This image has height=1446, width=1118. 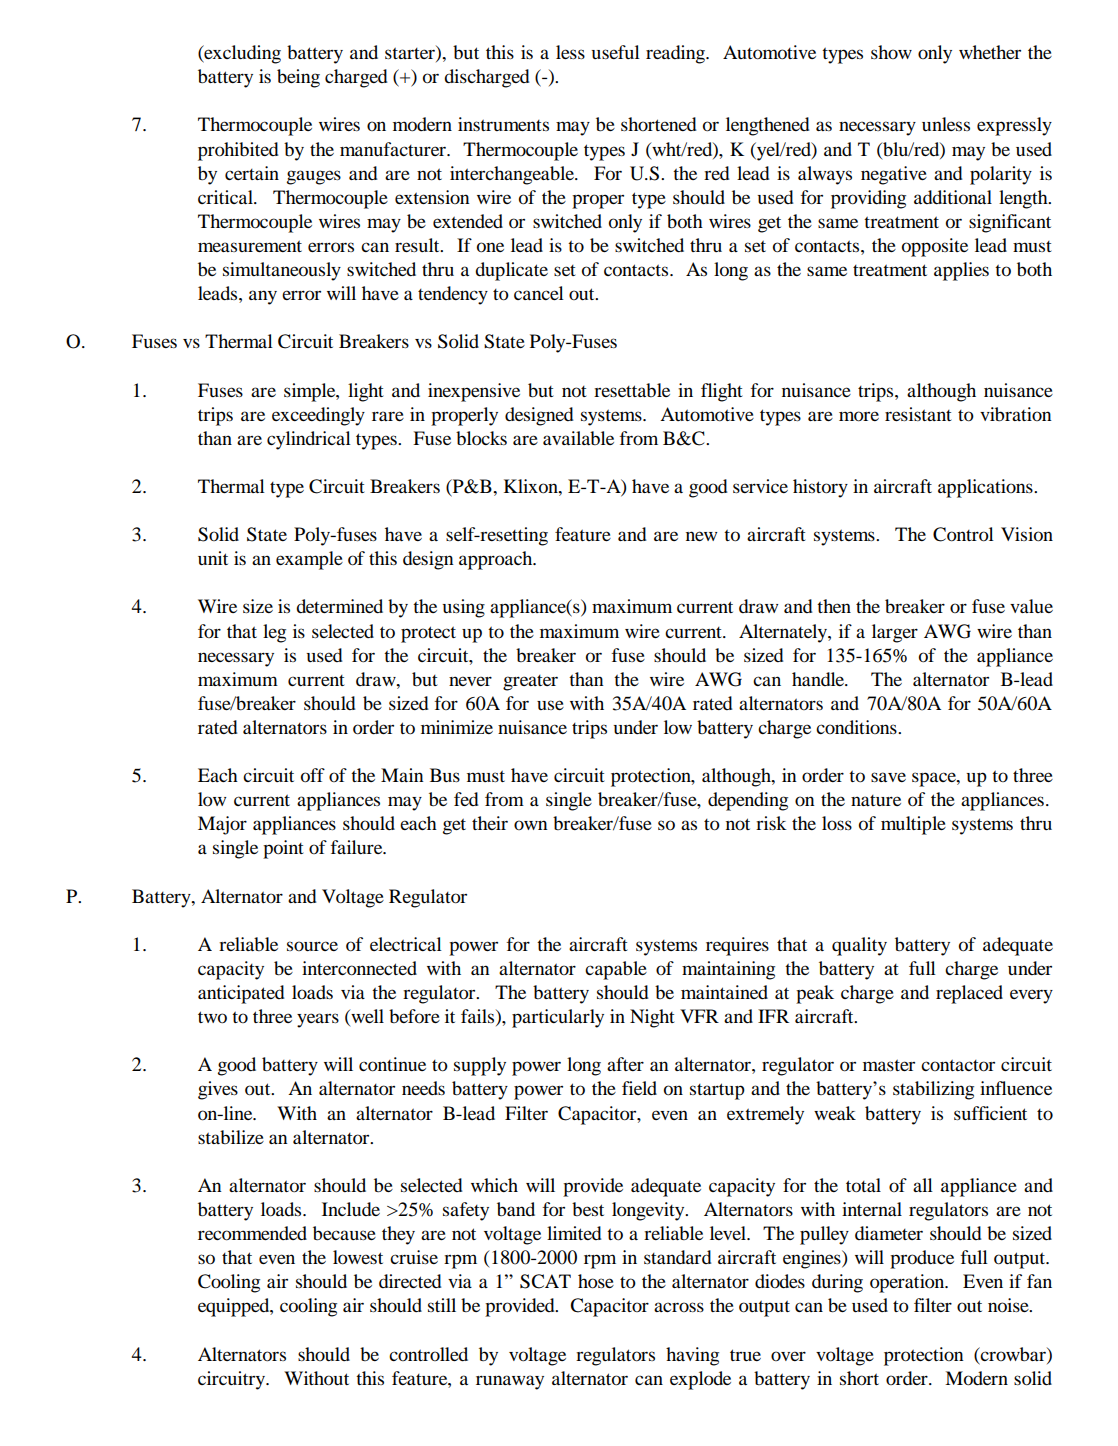 What do you see at coordinates (859, 946) in the image?
I see `quality` at bounding box center [859, 946].
